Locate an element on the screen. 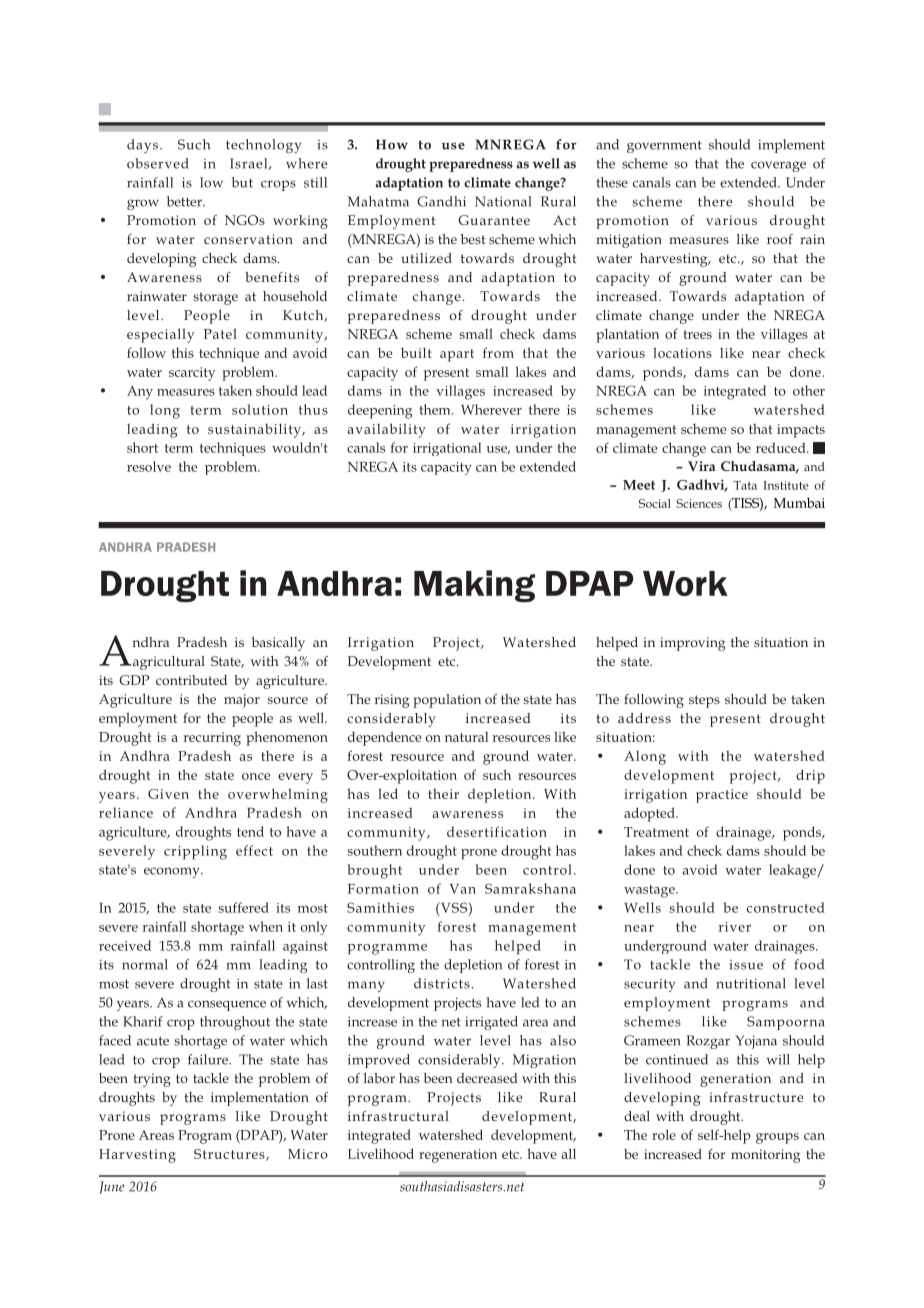 This screenshot has width=924, height=1308. roof is located at coordinates (780, 239).
